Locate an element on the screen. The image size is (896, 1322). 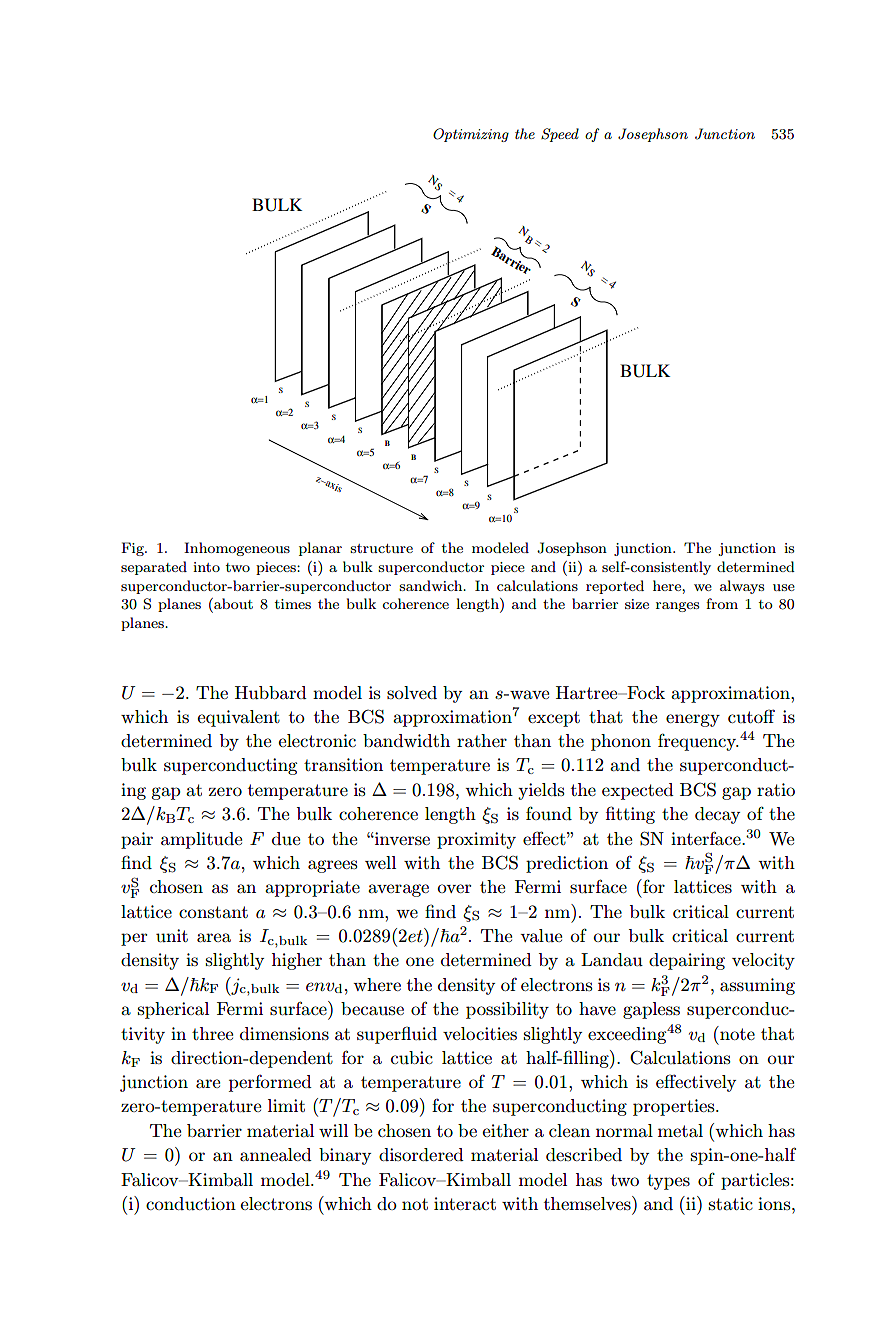
always is located at coordinates (742, 587).
